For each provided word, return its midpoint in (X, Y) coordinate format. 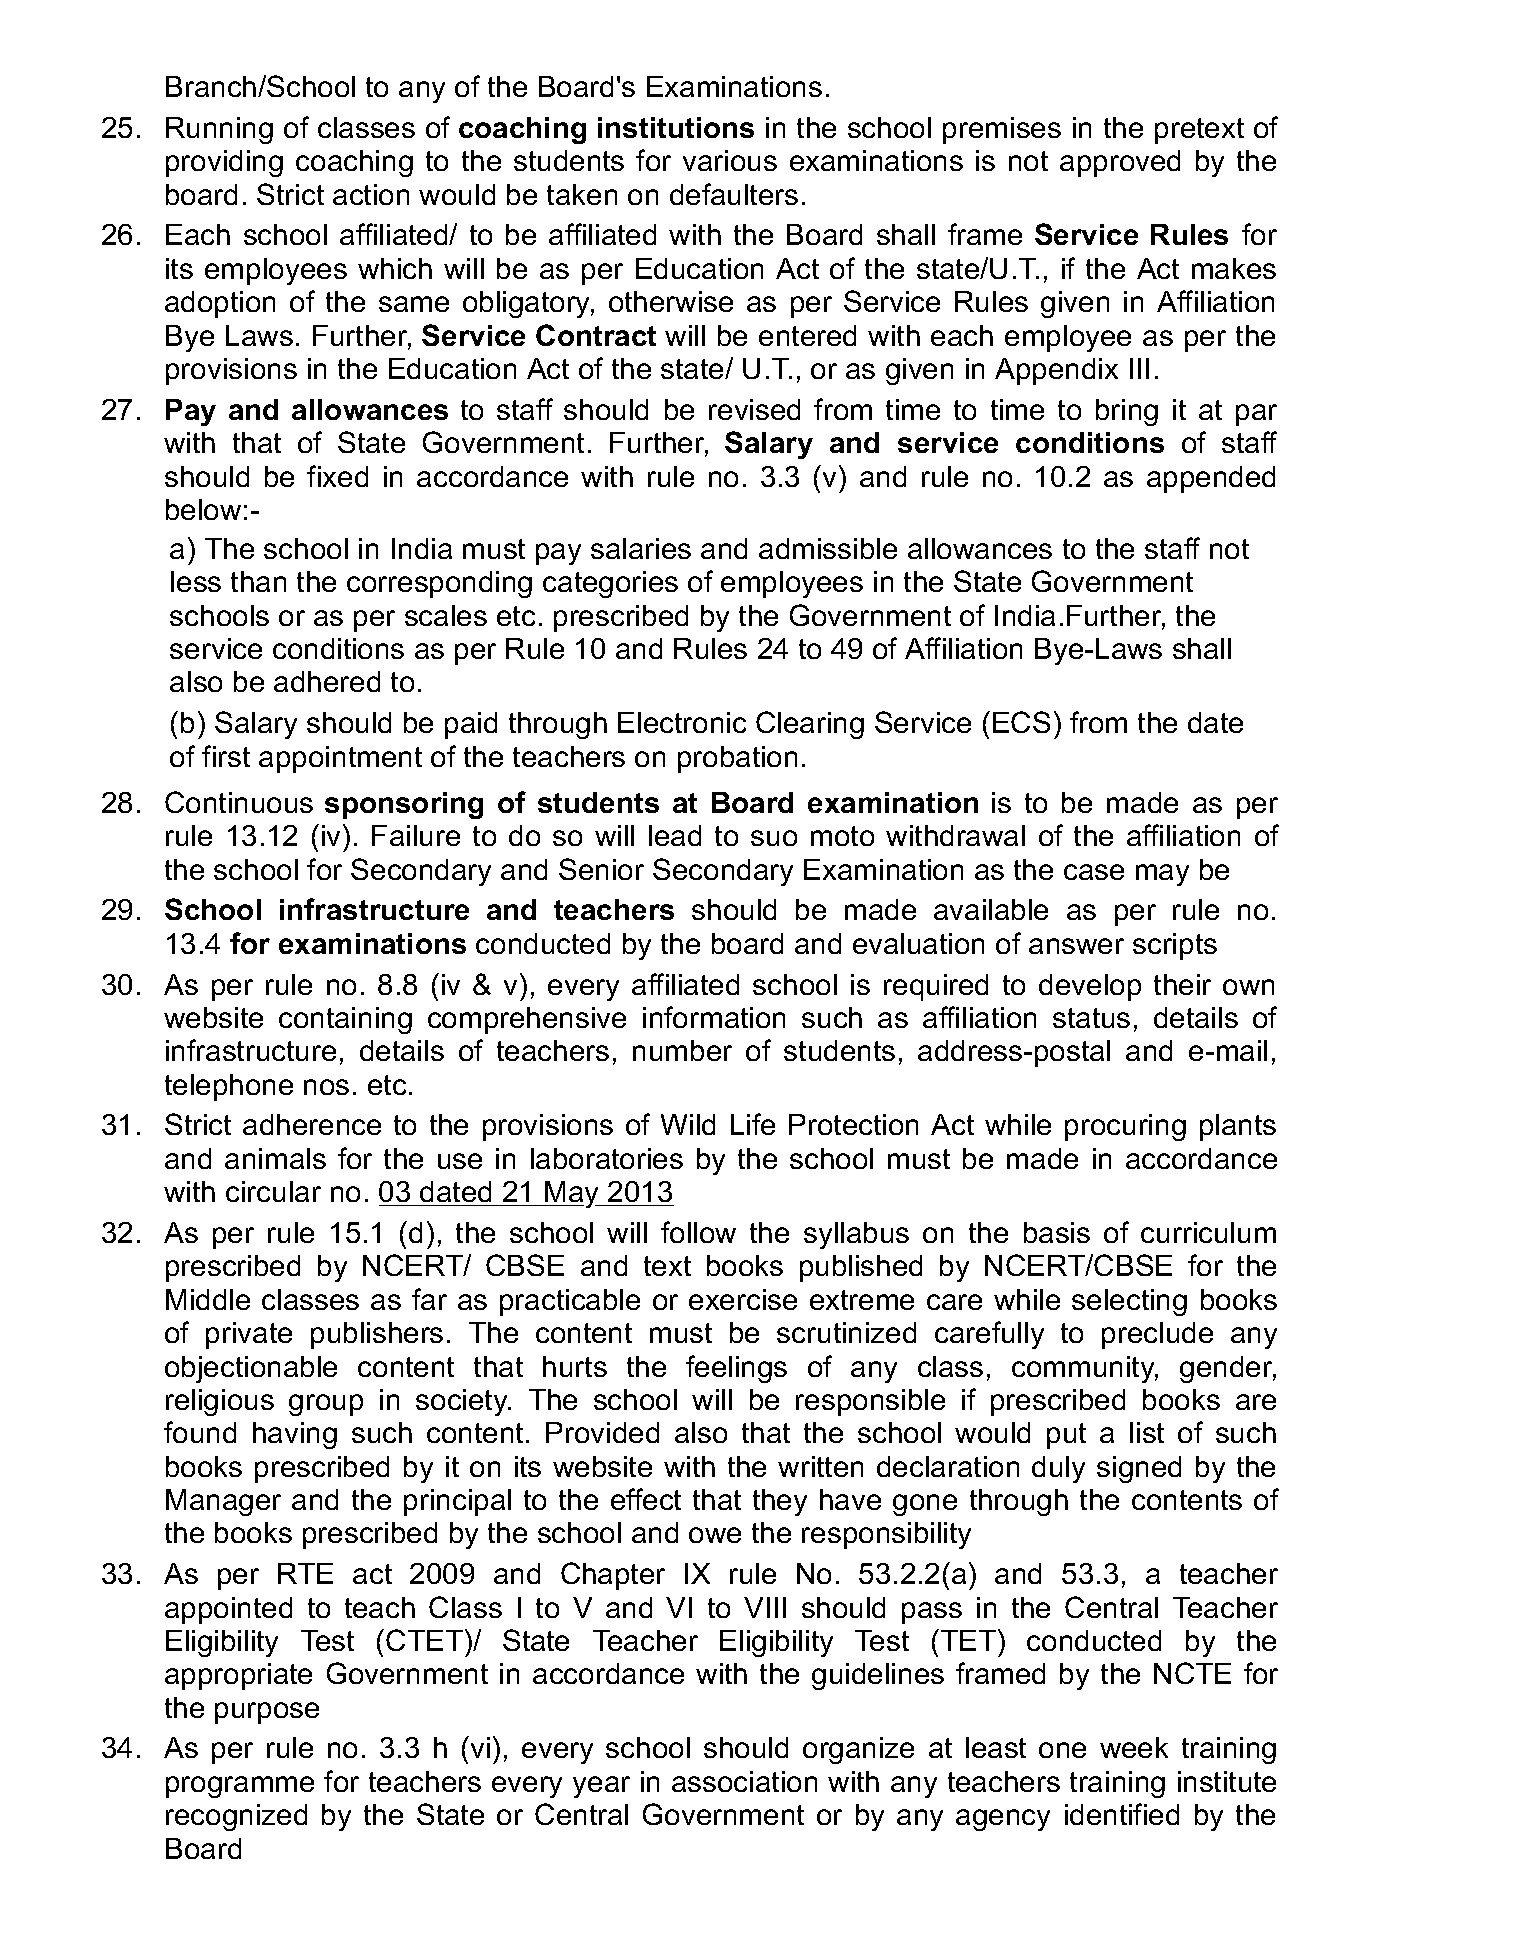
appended (1211, 479)
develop (1090, 987)
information (714, 1017)
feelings (736, 1369)
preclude (1157, 1335)
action (371, 194)
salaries (641, 548)
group (326, 1405)
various (730, 160)
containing (345, 1020)
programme (240, 1787)
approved (1120, 163)
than (258, 581)
